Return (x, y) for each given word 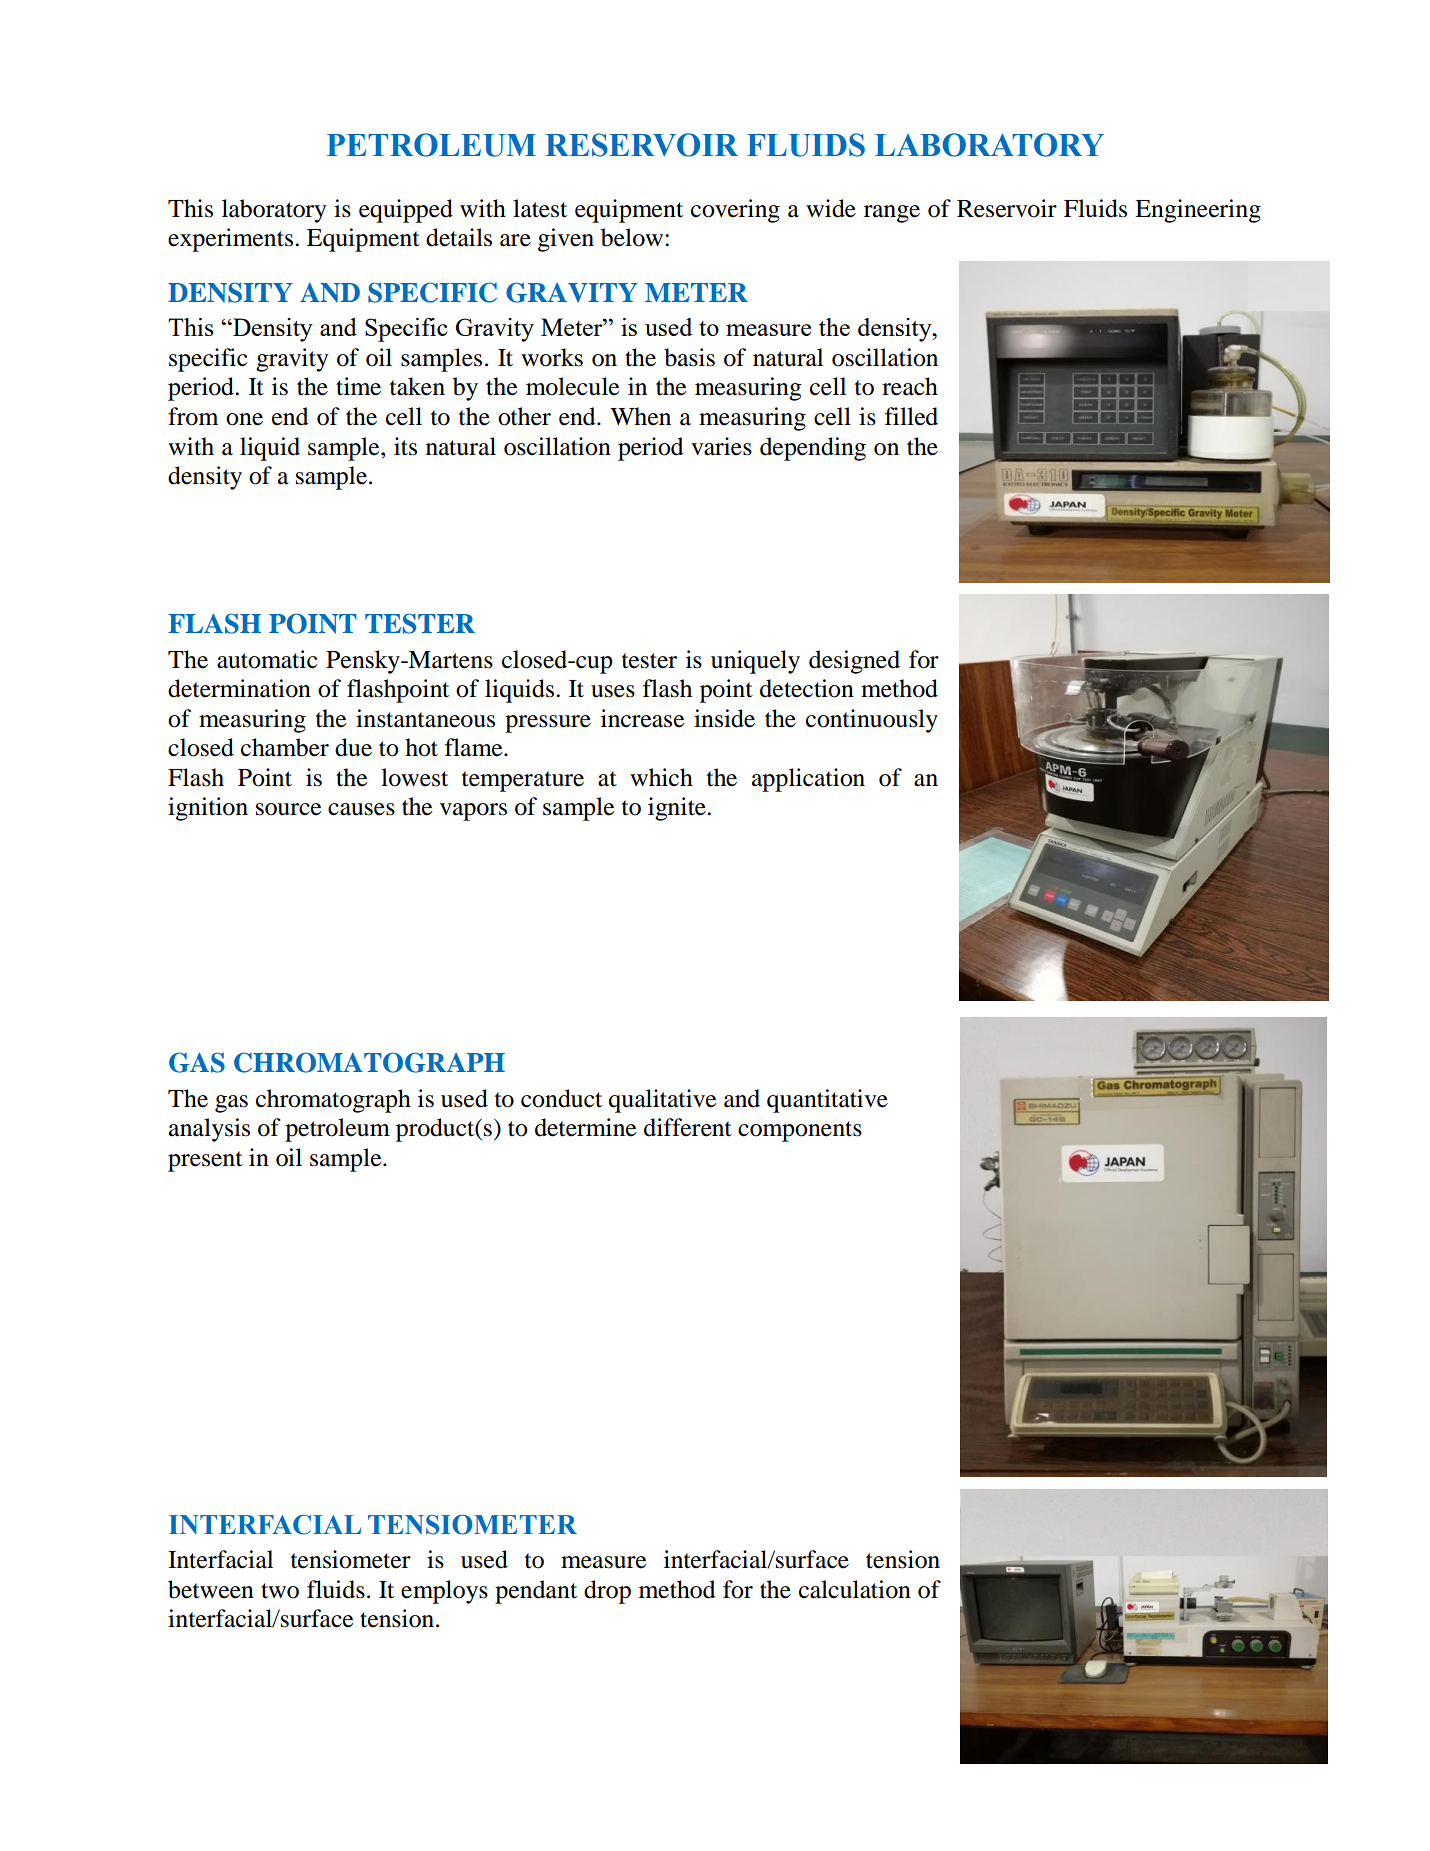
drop (607, 1592)
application (808, 780)
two (280, 1591)
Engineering (1198, 211)
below (633, 237)
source (288, 809)
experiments (230, 240)
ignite (678, 809)
